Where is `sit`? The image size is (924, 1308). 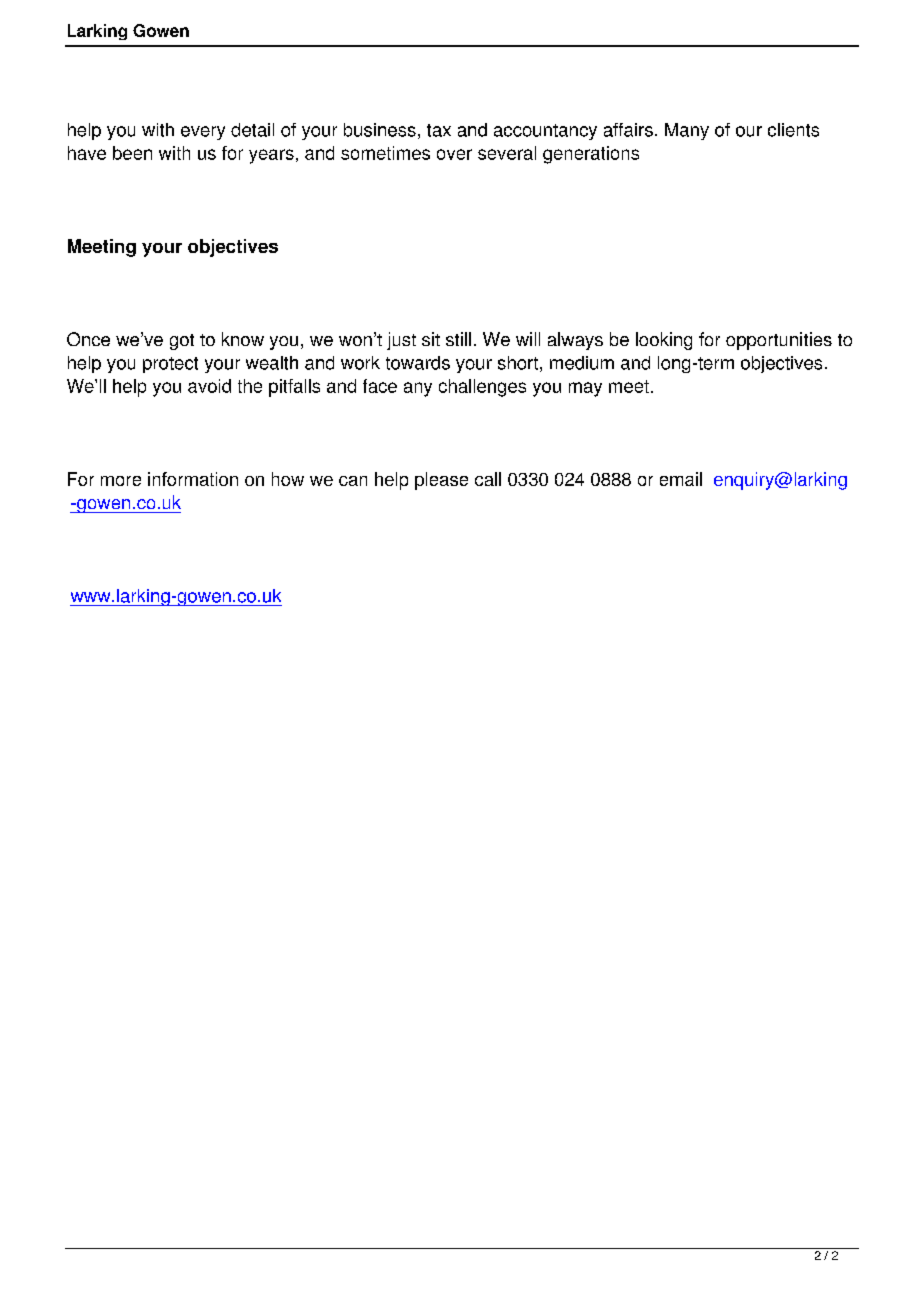 sit is located at coordinates (431, 339).
